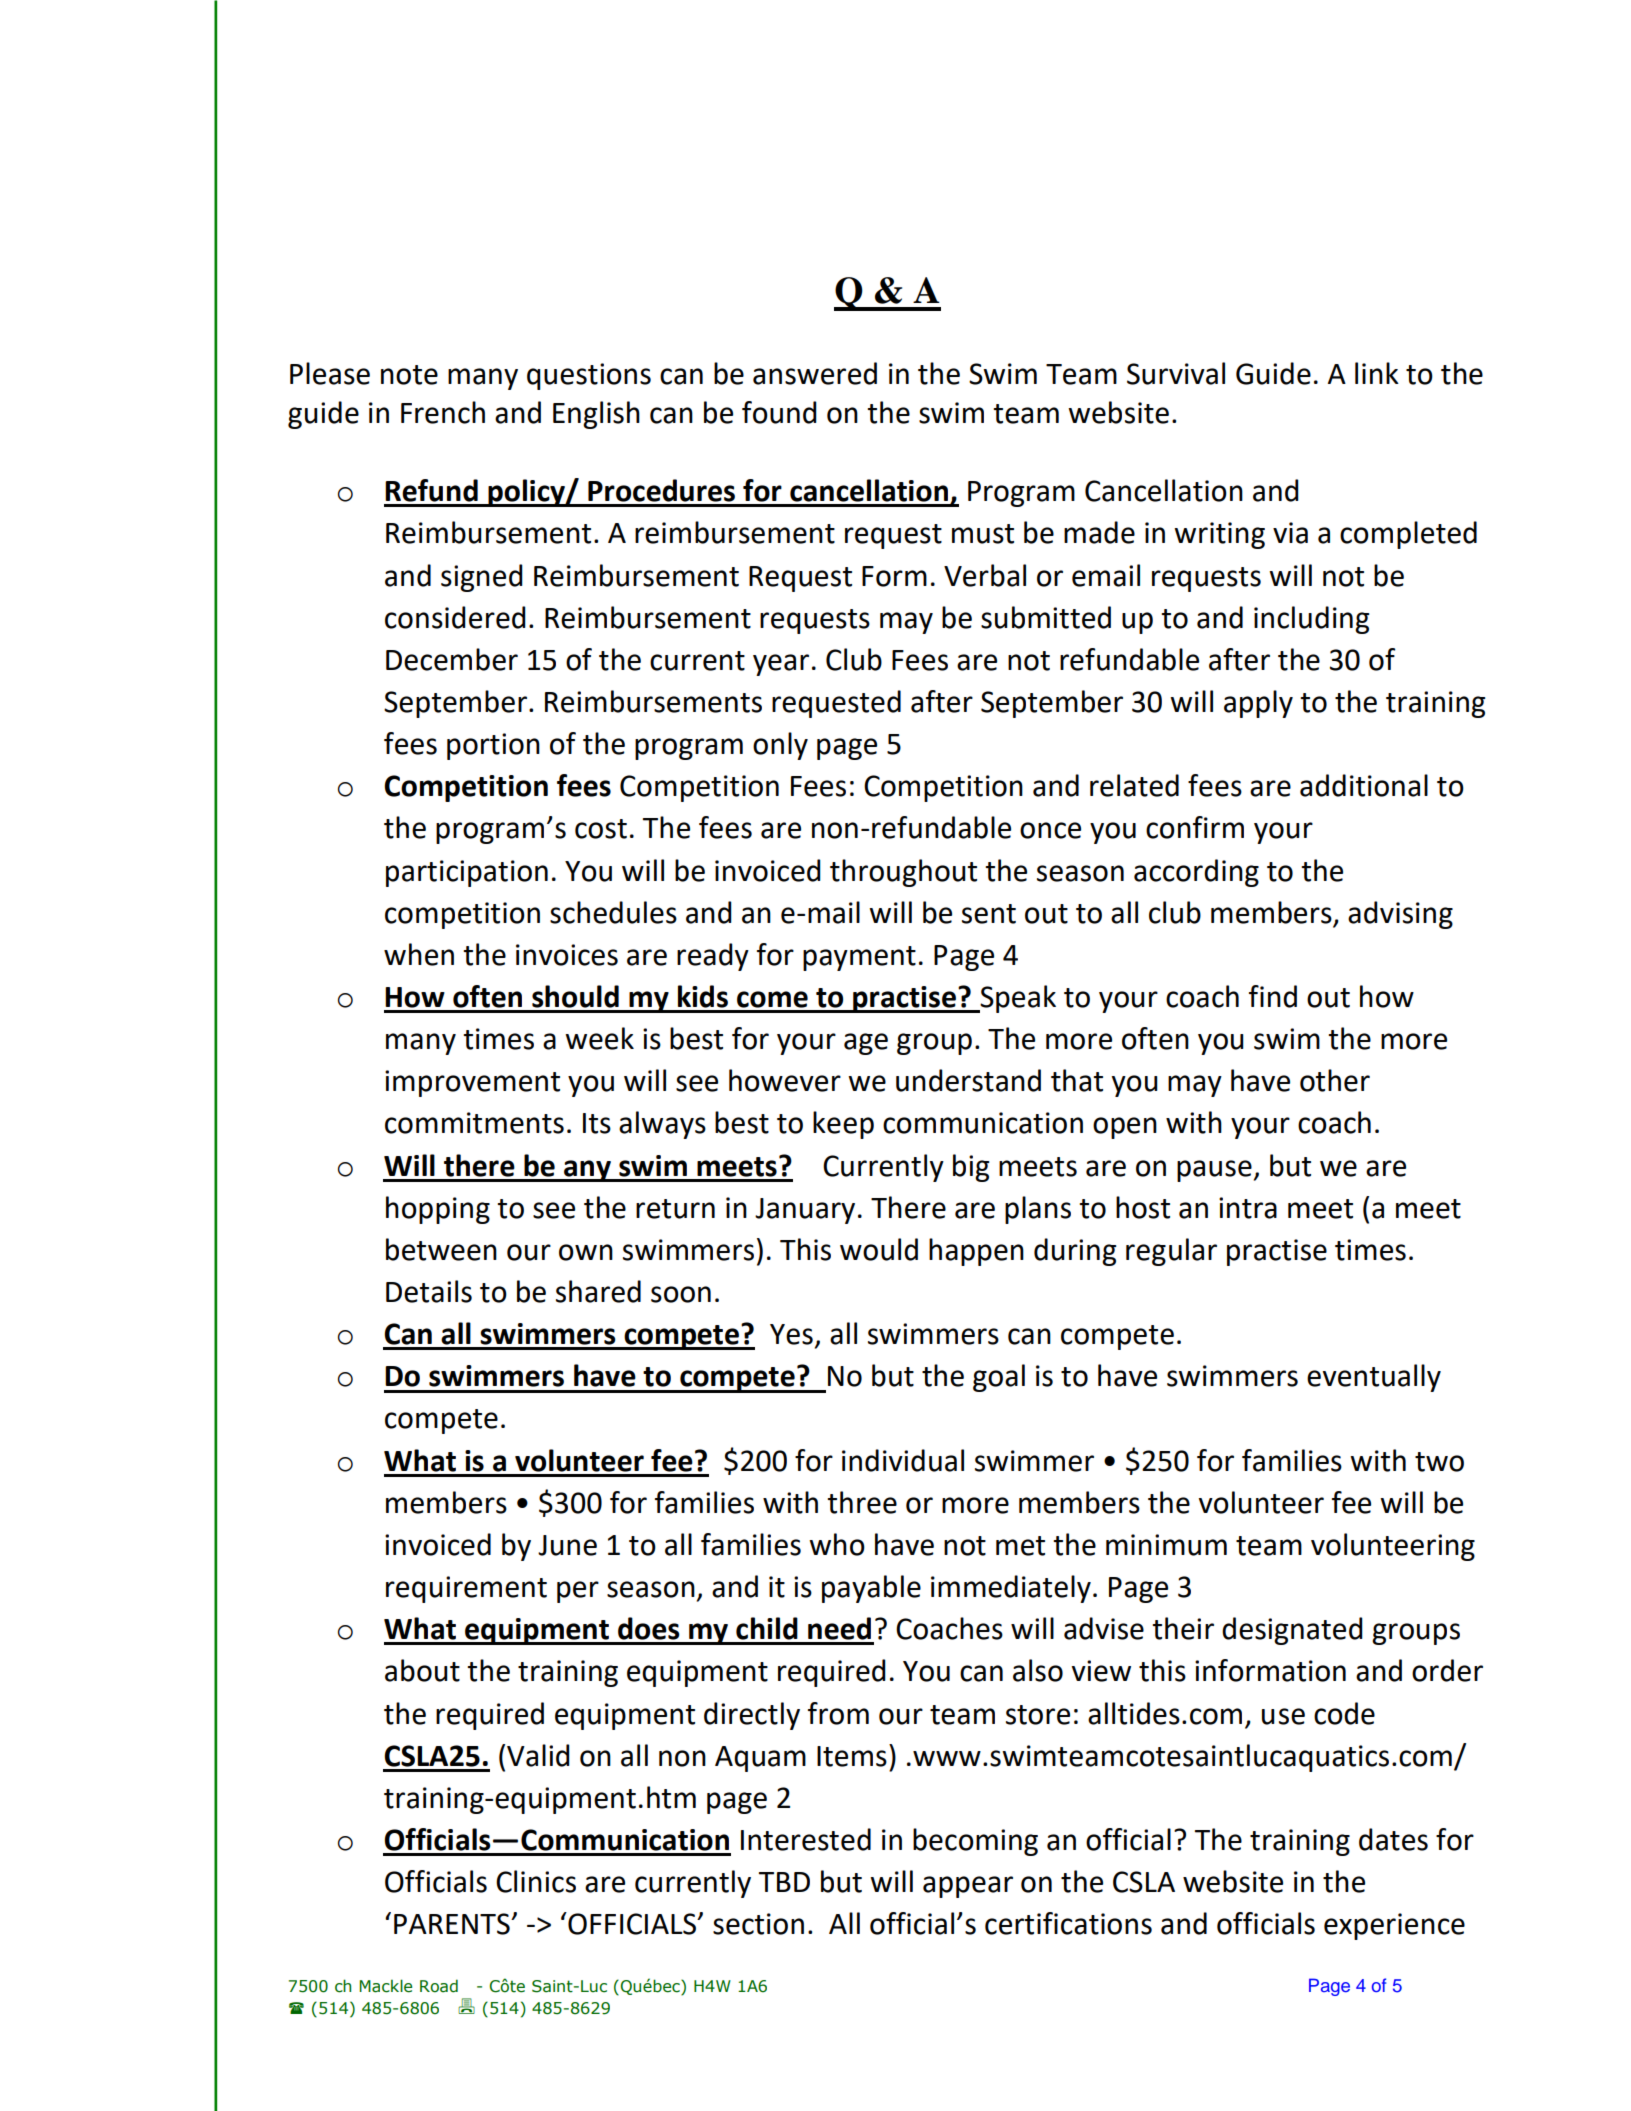 The width and height of the page is (1631, 2111). What do you see at coordinates (815, 373) in the page?
I see `answered` at bounding box center [815, 373].
